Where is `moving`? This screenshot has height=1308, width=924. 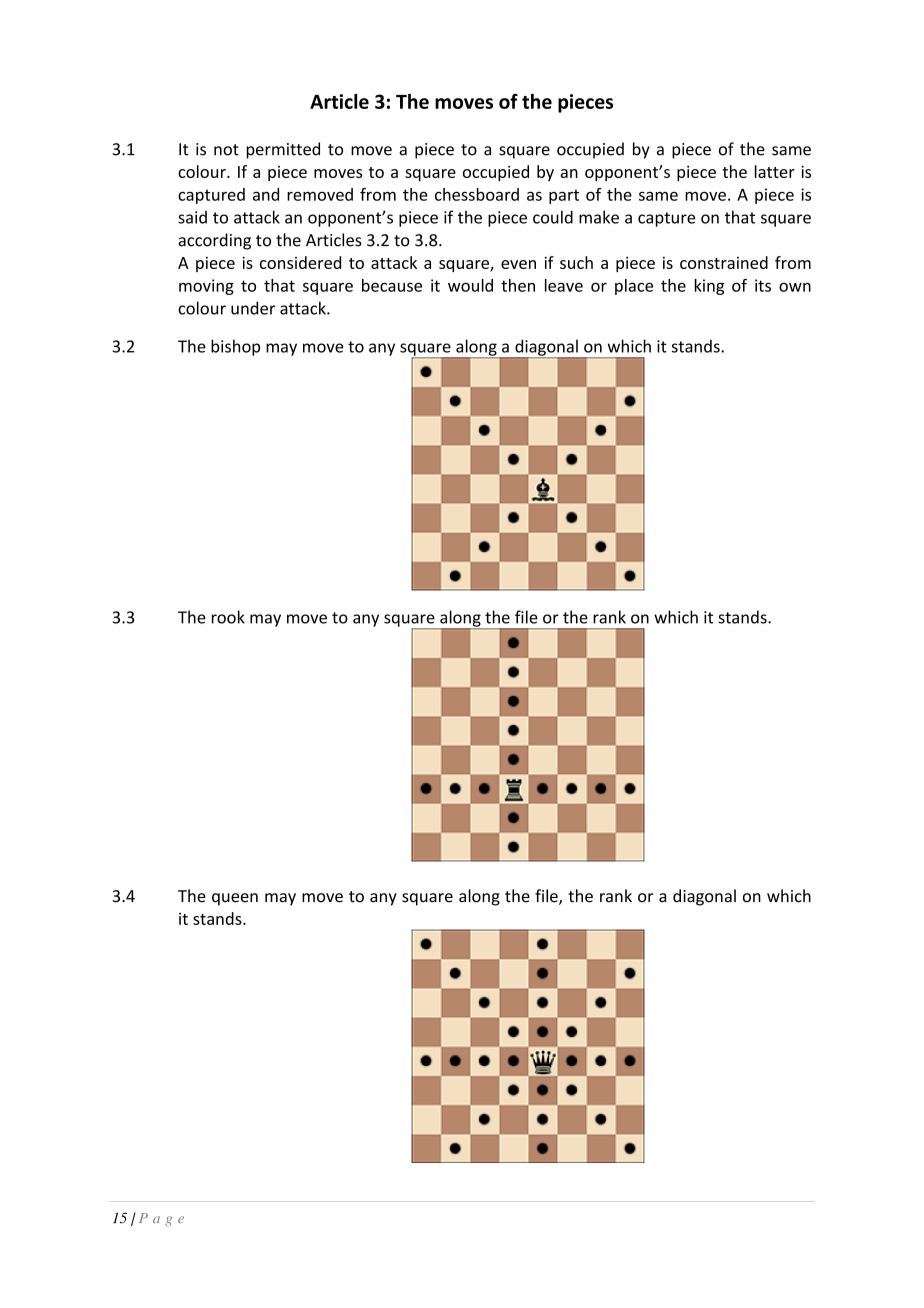 moving is located at coordinates (206, 287).
